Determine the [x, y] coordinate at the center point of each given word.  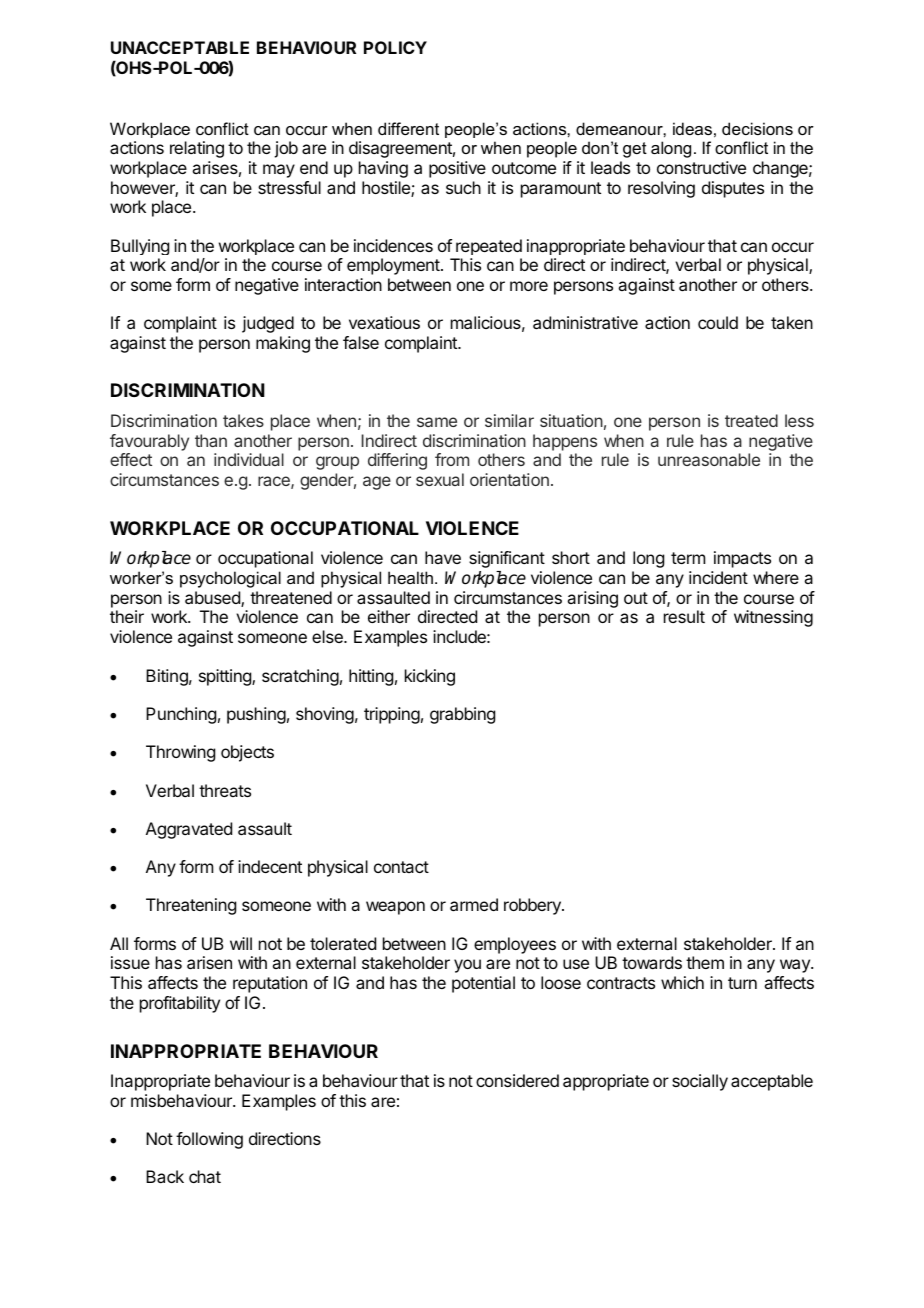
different [408, 128]
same [437, 422]
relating [197, 149]
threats [225, 790]
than [211, 440]
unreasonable [709, 459]
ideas [692, 128]
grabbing [462, 715]
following [209, 1140]
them [705, 962]
